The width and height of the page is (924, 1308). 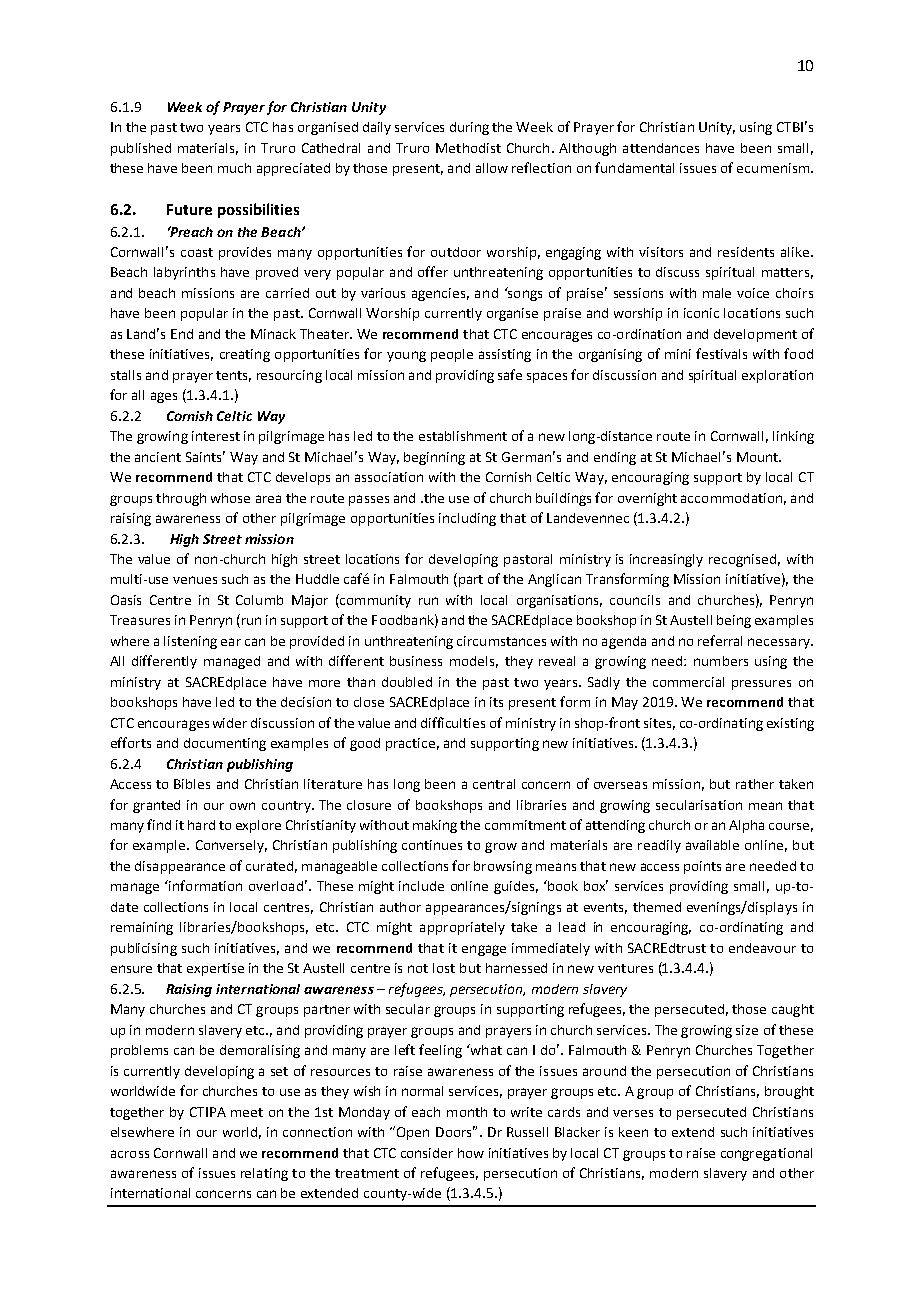 I want to click on venues, so click(x=195, y=580).
